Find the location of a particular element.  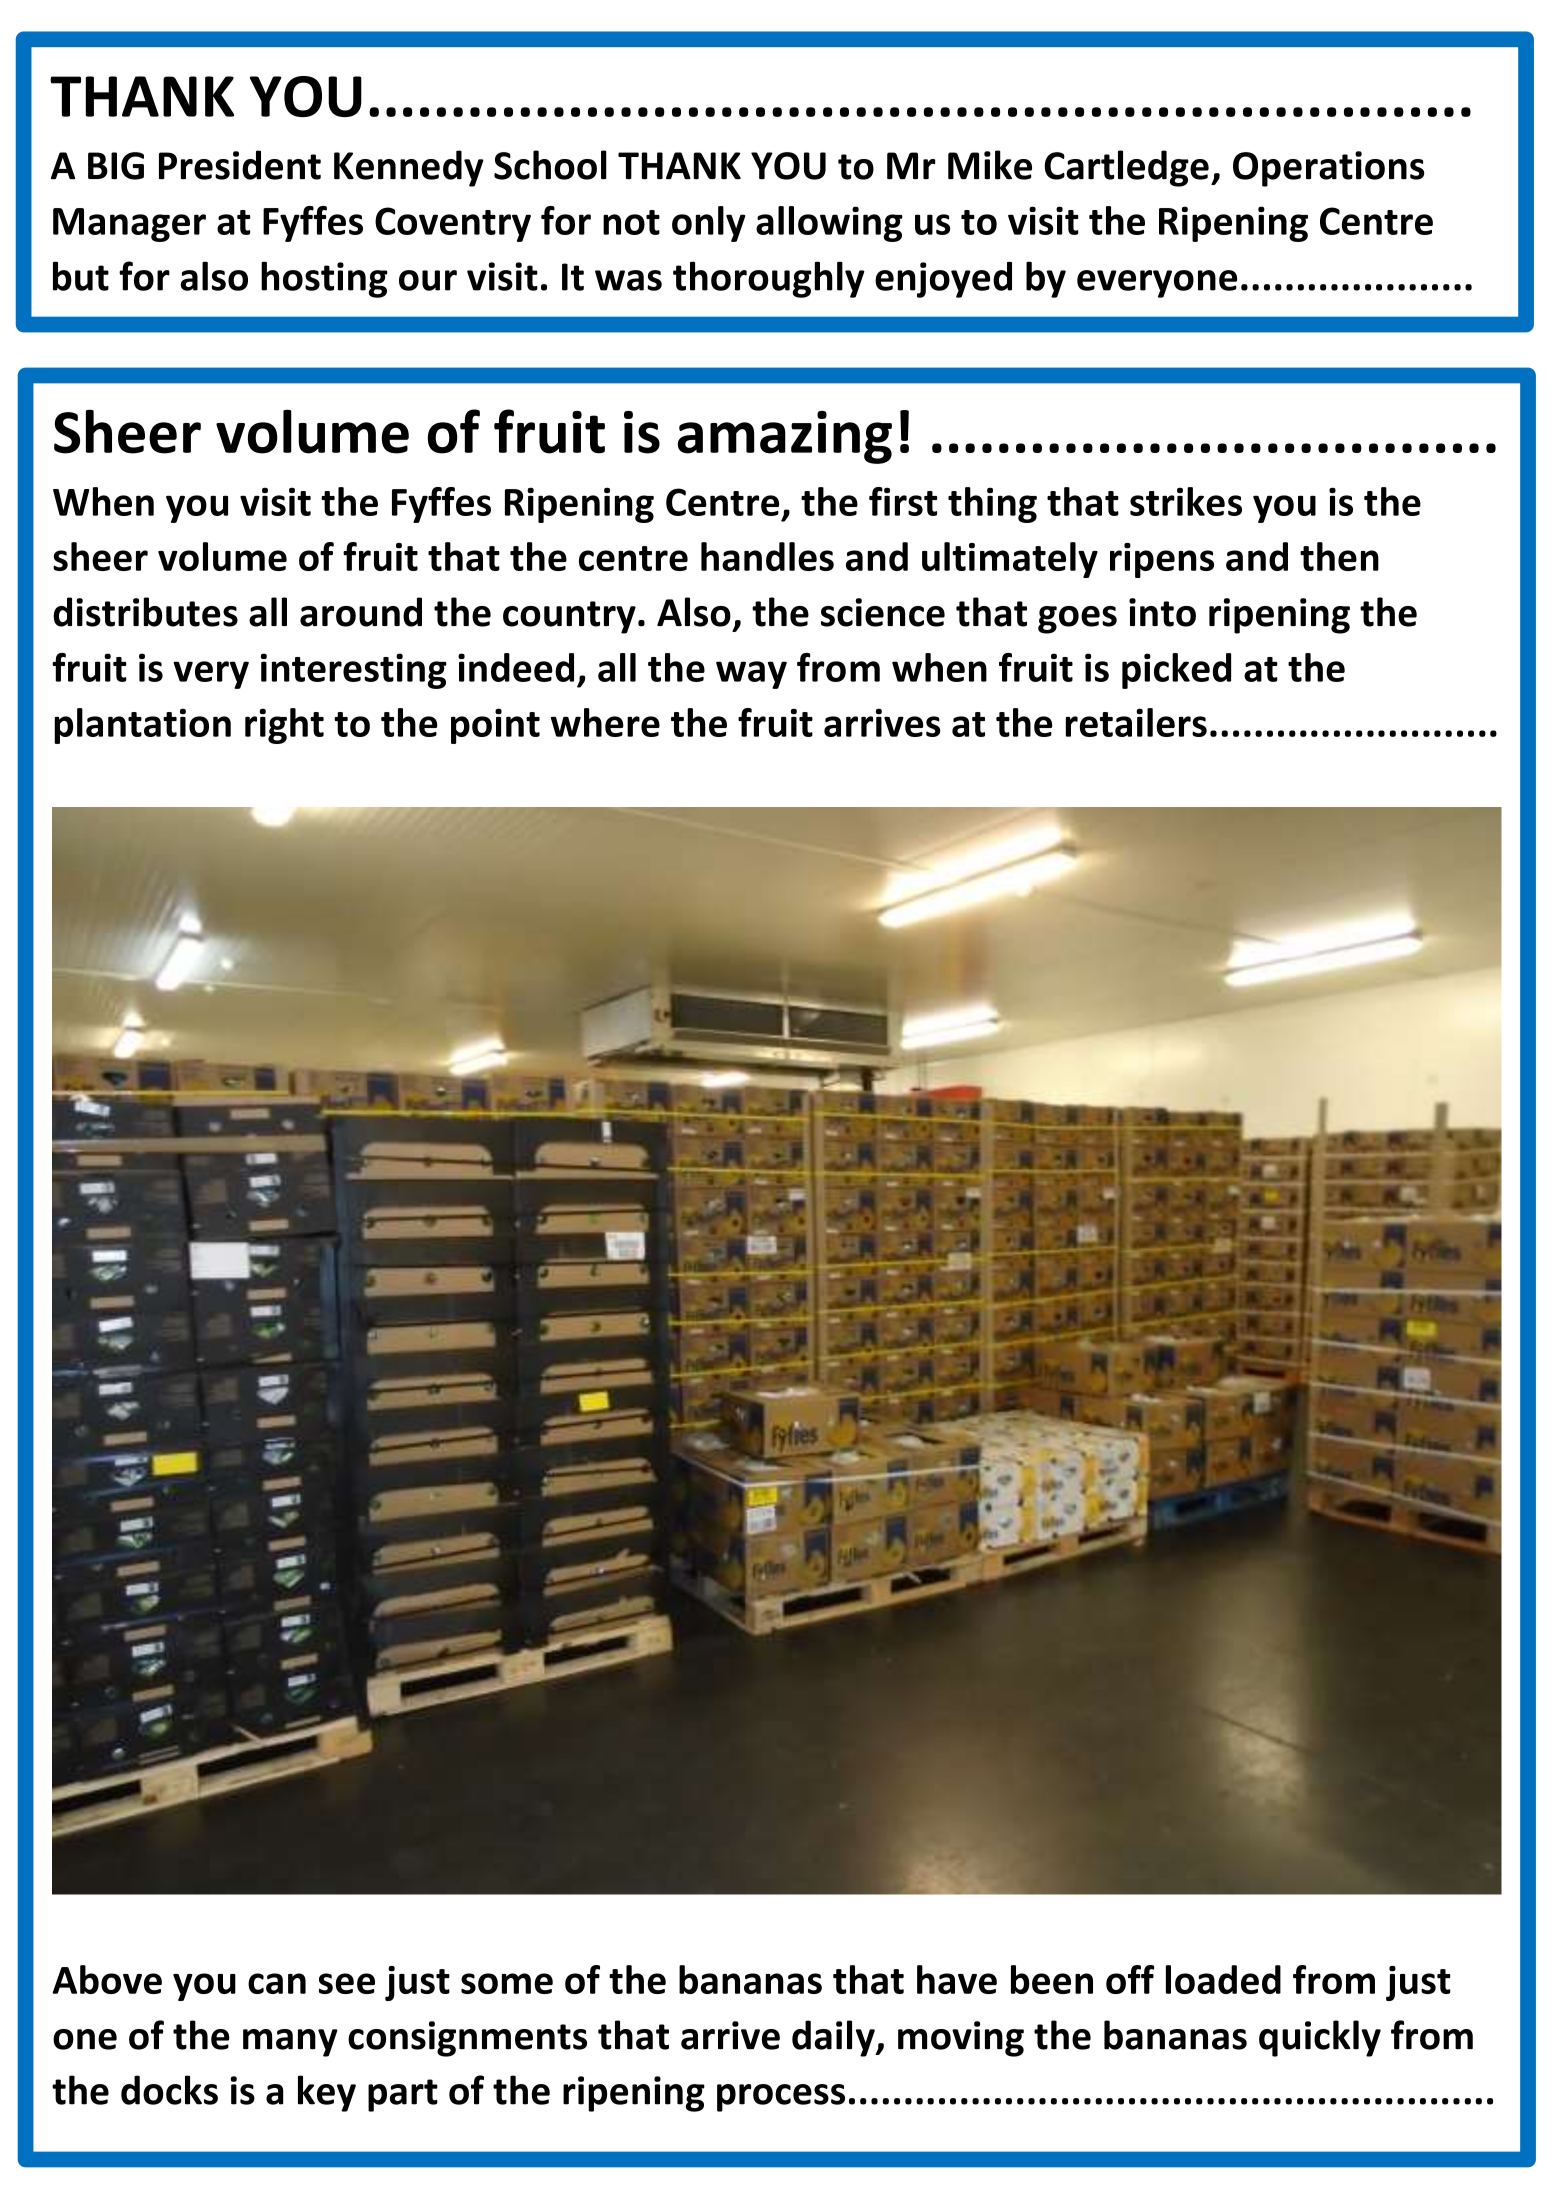

process is located at coordinates (781, 2098).
